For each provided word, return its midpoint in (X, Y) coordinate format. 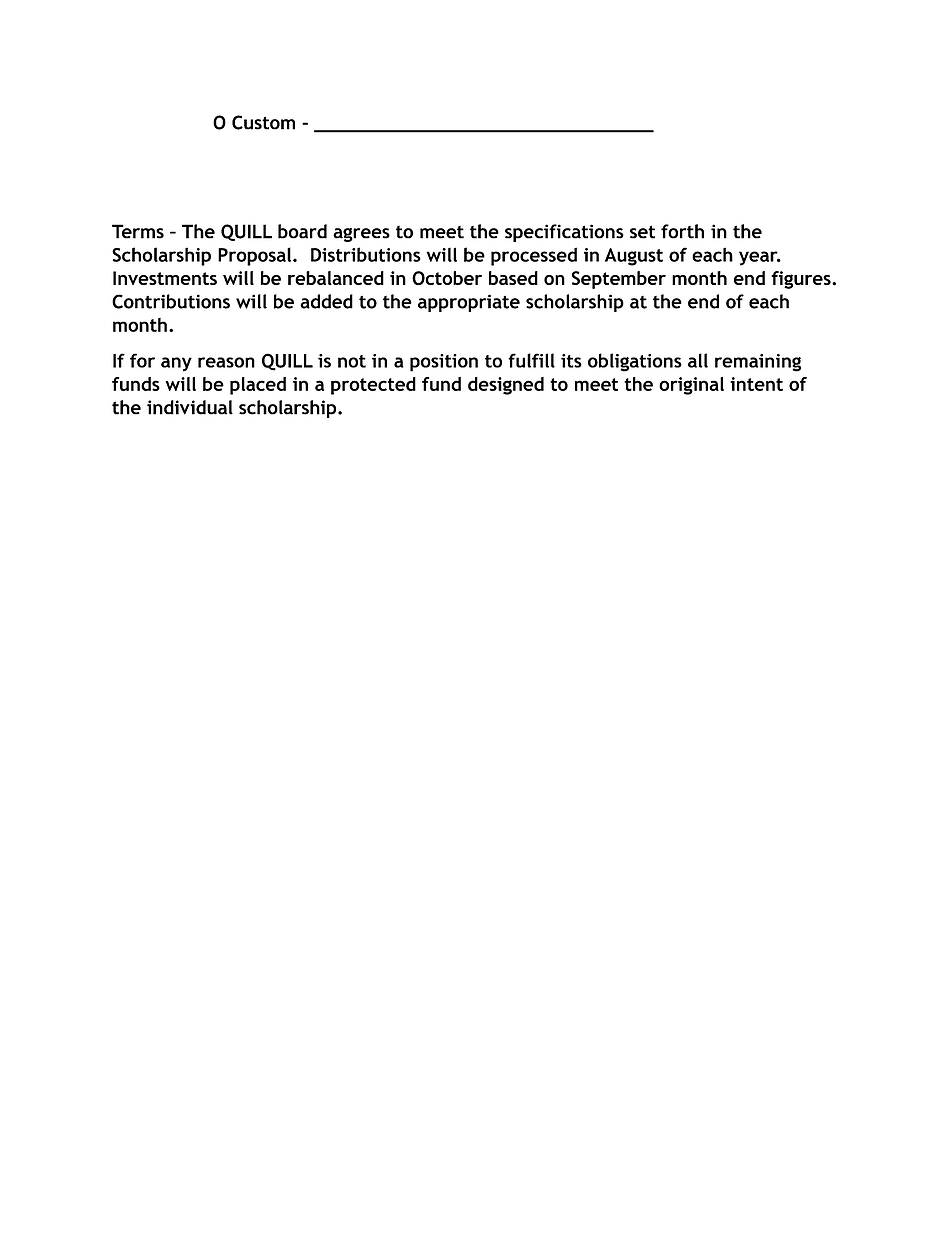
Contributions (171, 301)
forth (682, 231)
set (642, 232)
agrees (361, 235)
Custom (263, 122)
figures (802, 280)
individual (190, 407)
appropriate (469, 303)
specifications (564, 233)
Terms (138, 231)
